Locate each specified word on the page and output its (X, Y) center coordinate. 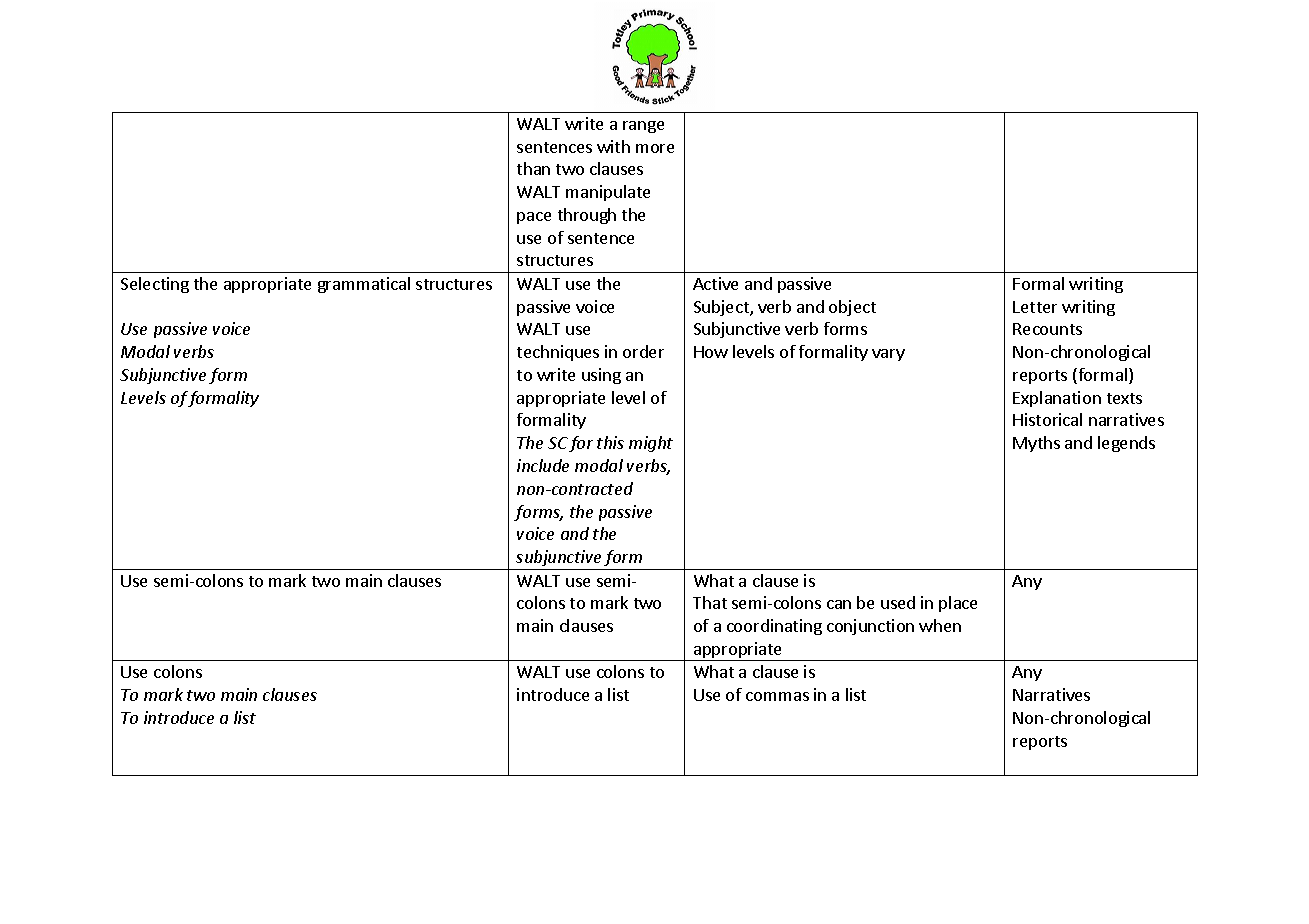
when (940, 625)
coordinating (774, 627)
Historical (1047, 419)
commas (777, 696)
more (655, 148)
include (543, 465)
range (643, 127)
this (610, 442)
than (533, 168)
